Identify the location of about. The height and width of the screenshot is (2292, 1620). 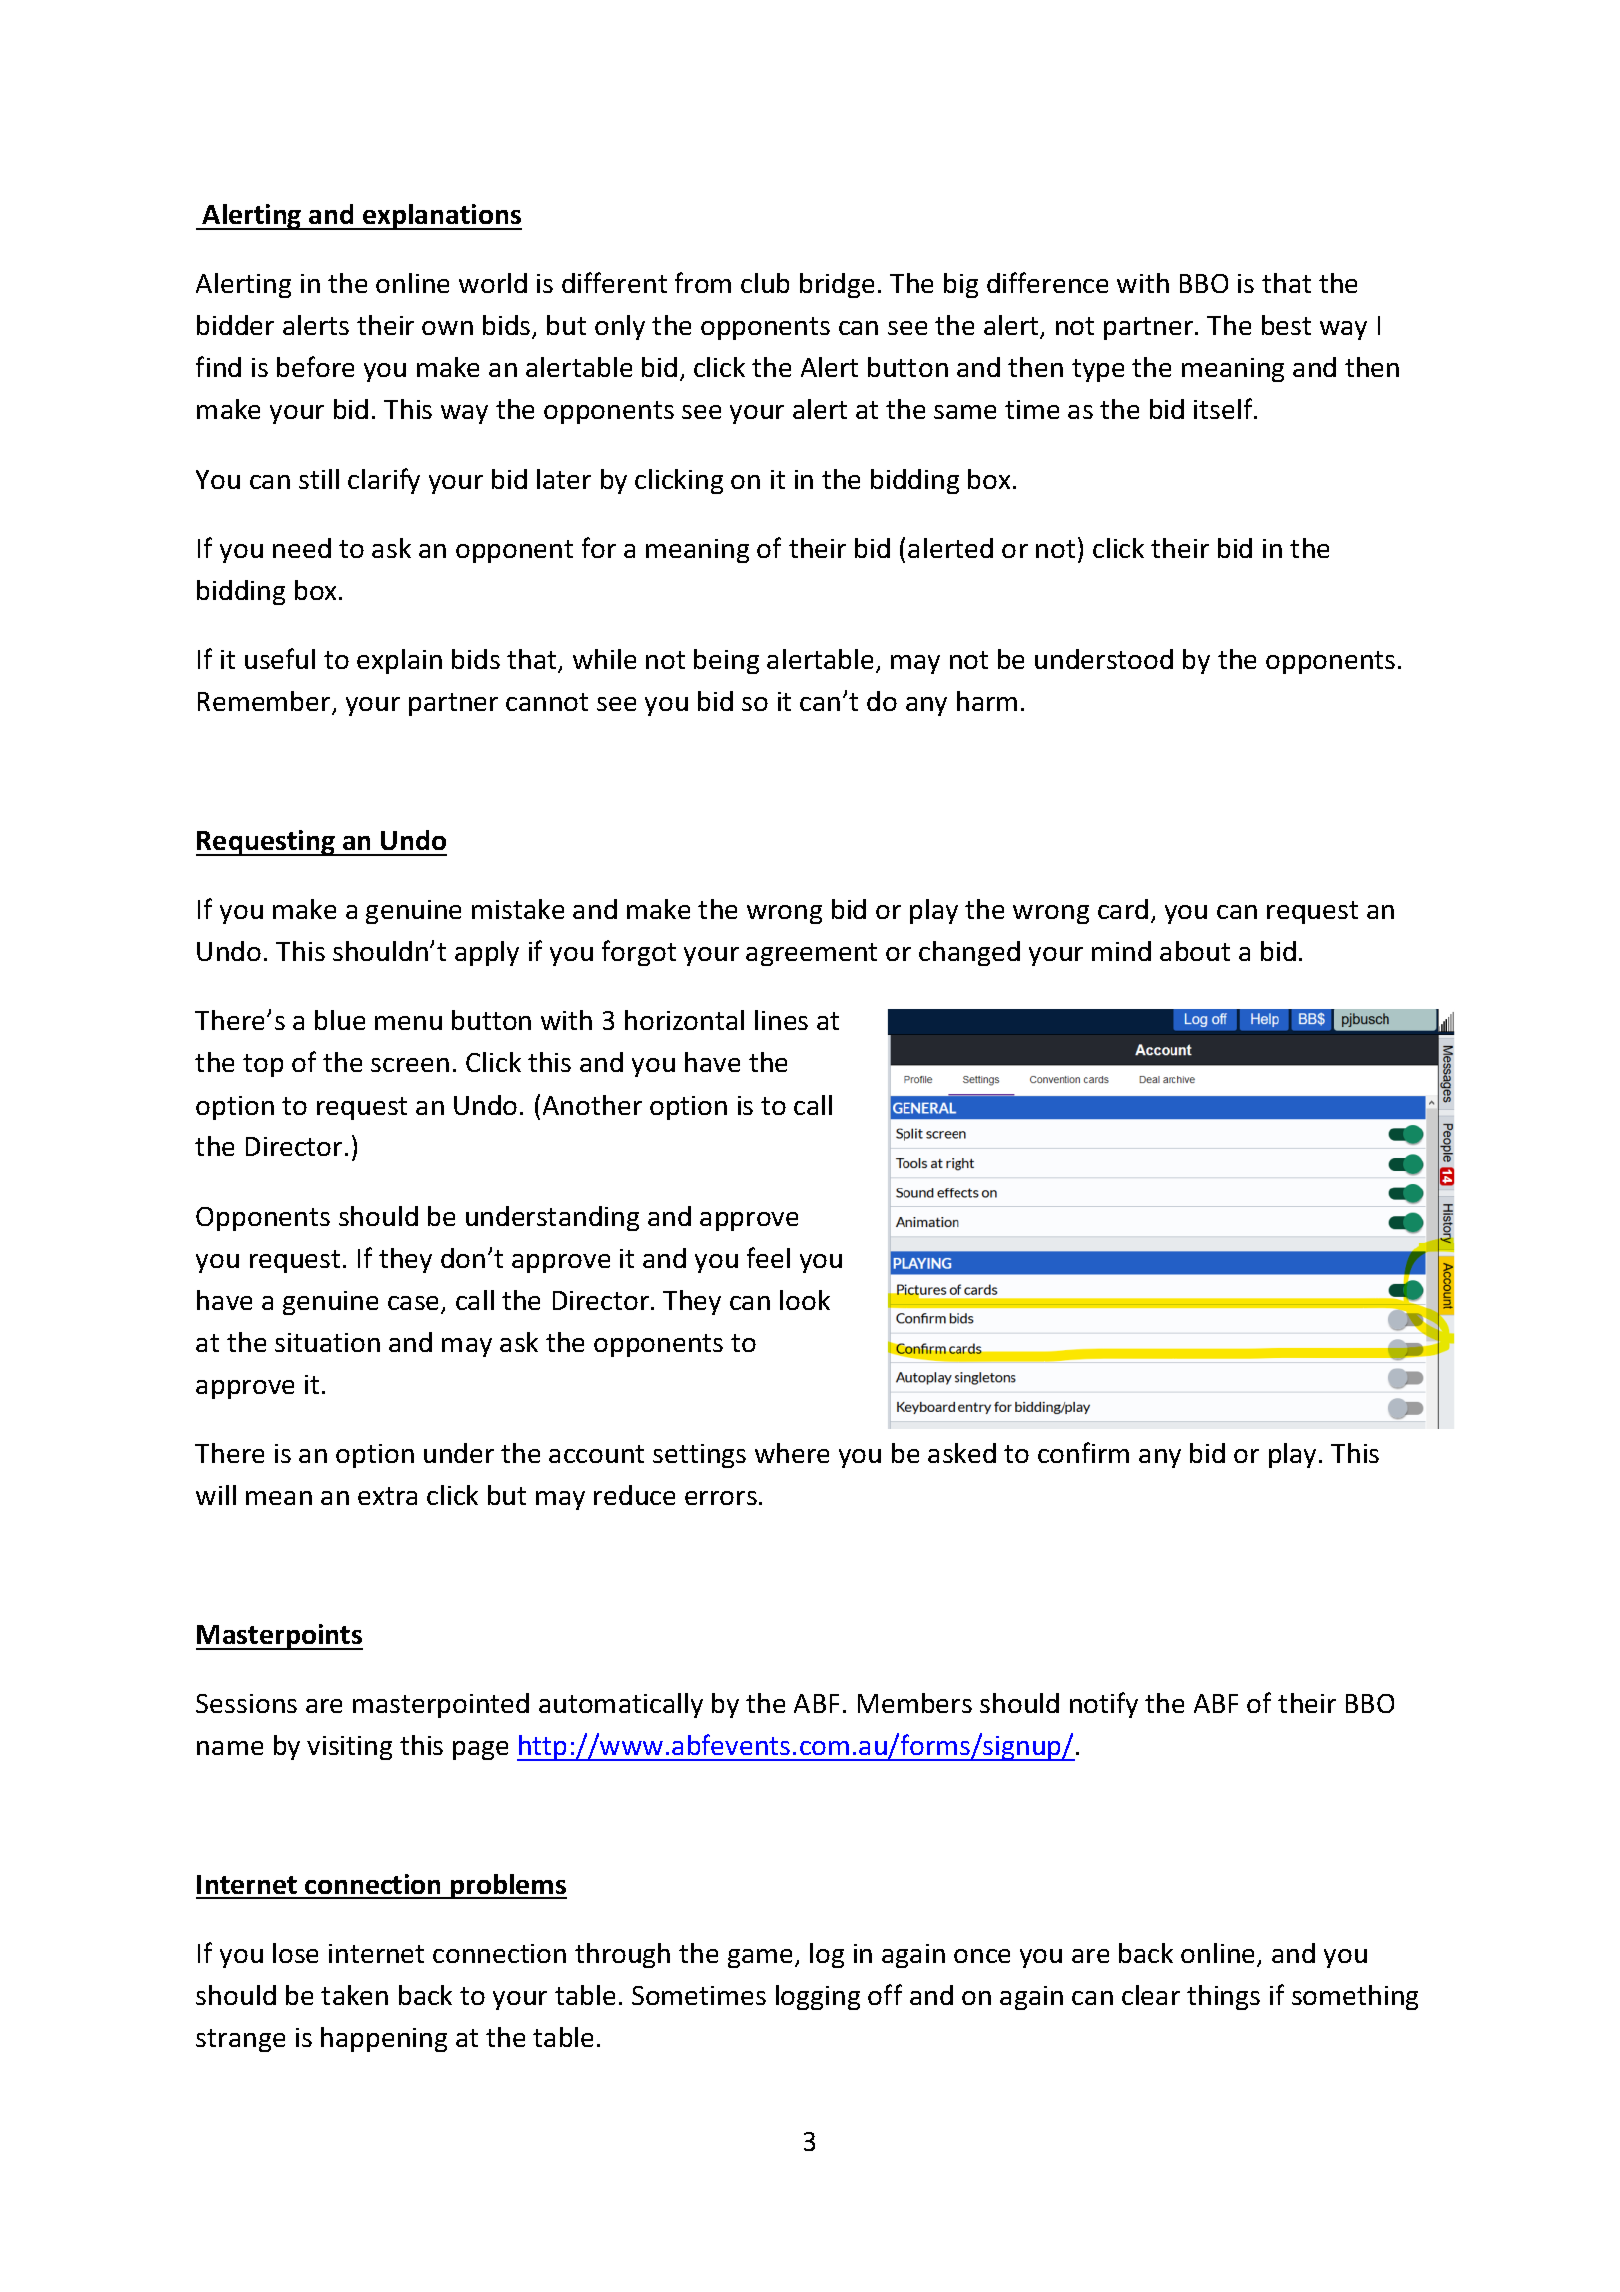
(1195, 951).
